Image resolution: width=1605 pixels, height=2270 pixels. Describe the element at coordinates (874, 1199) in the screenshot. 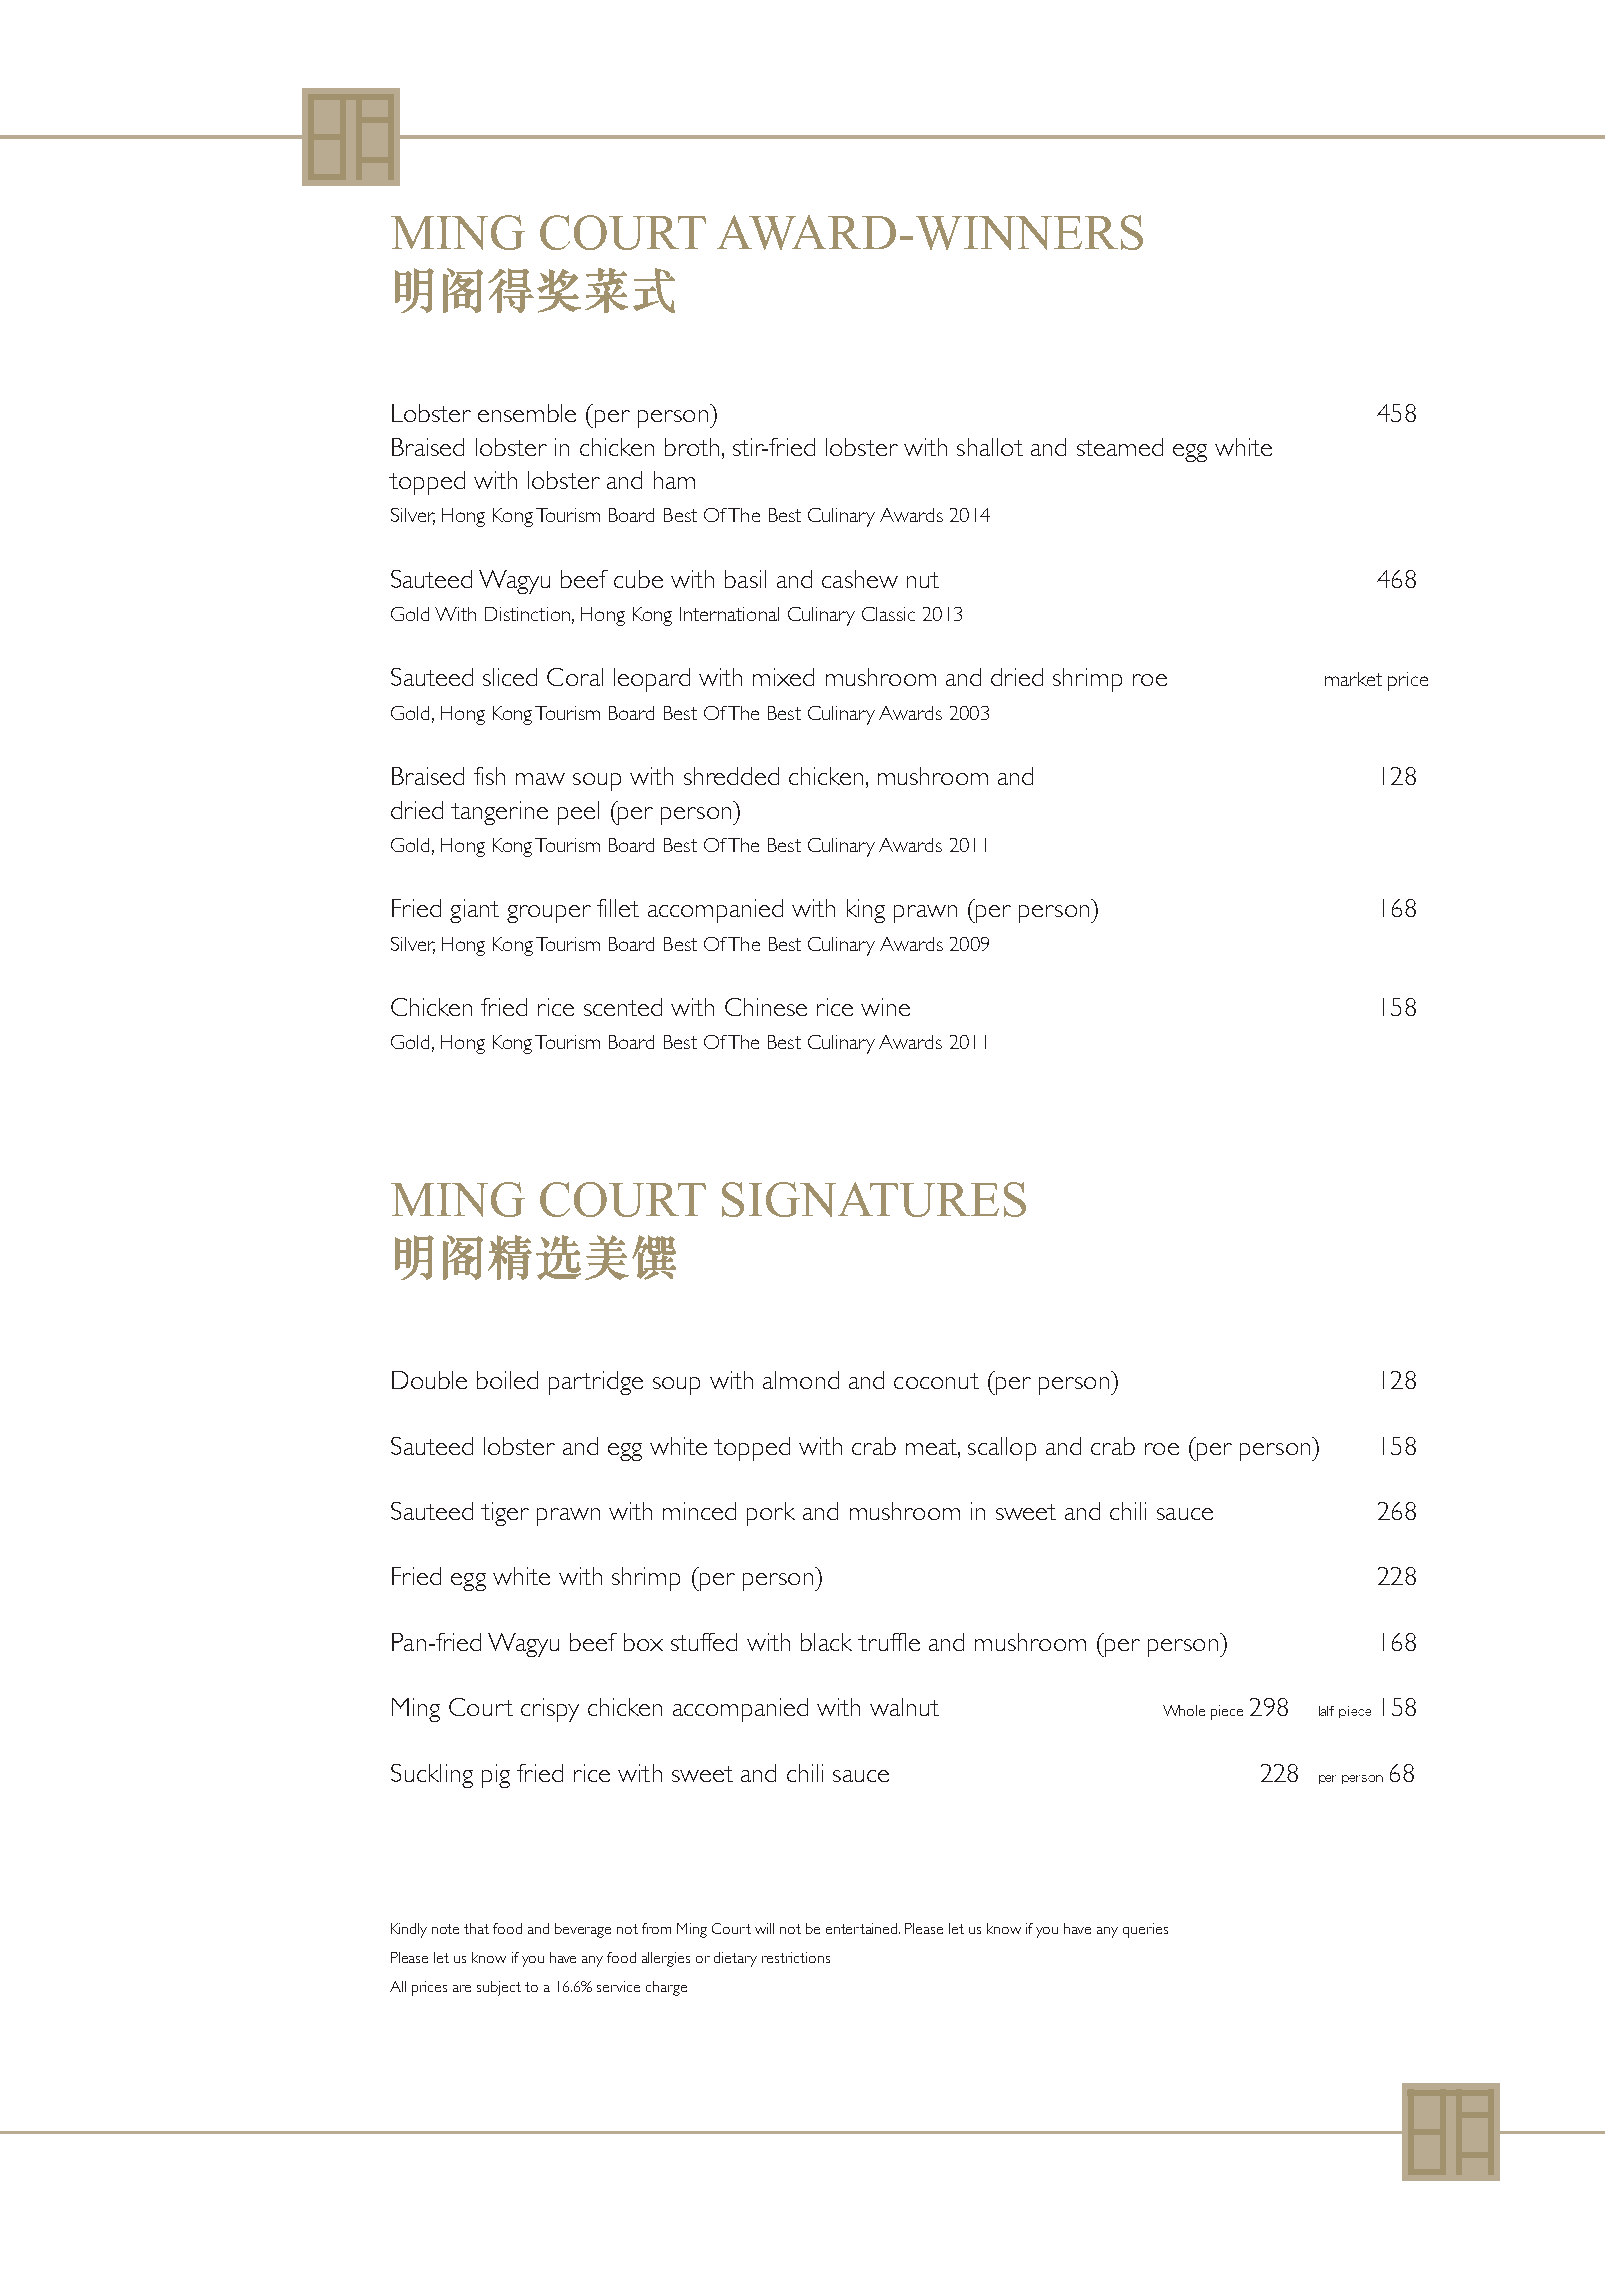

I see `SIGNATURES` at that location.
